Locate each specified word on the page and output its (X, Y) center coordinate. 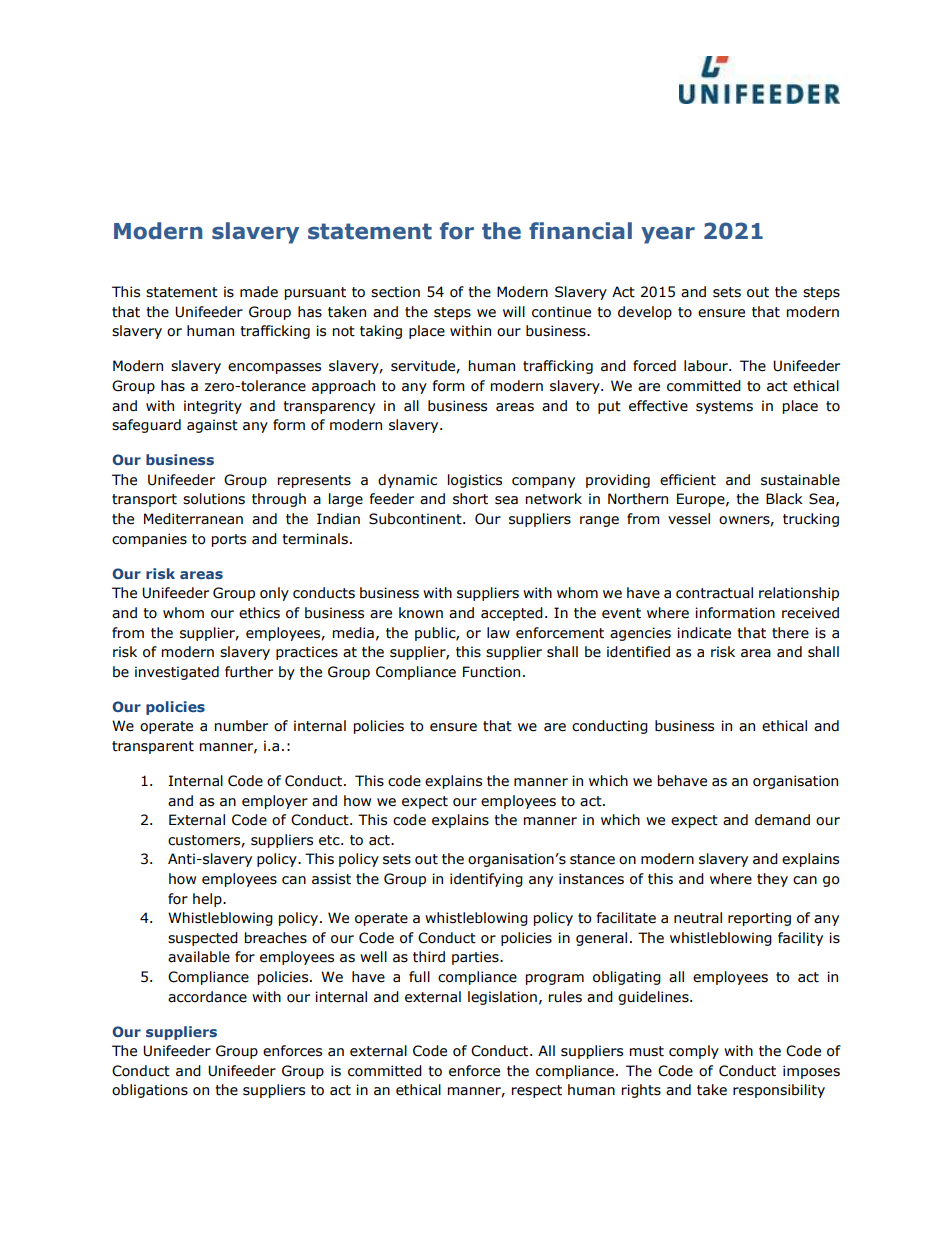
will (514, 311)
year (668, 235)
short (470, 499)
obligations (150, 1091)
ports (229, 540)
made (259, 292)
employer (275, 802)
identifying (486, 880)
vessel (689, 519)
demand (782, 820)
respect (537, 1091)
